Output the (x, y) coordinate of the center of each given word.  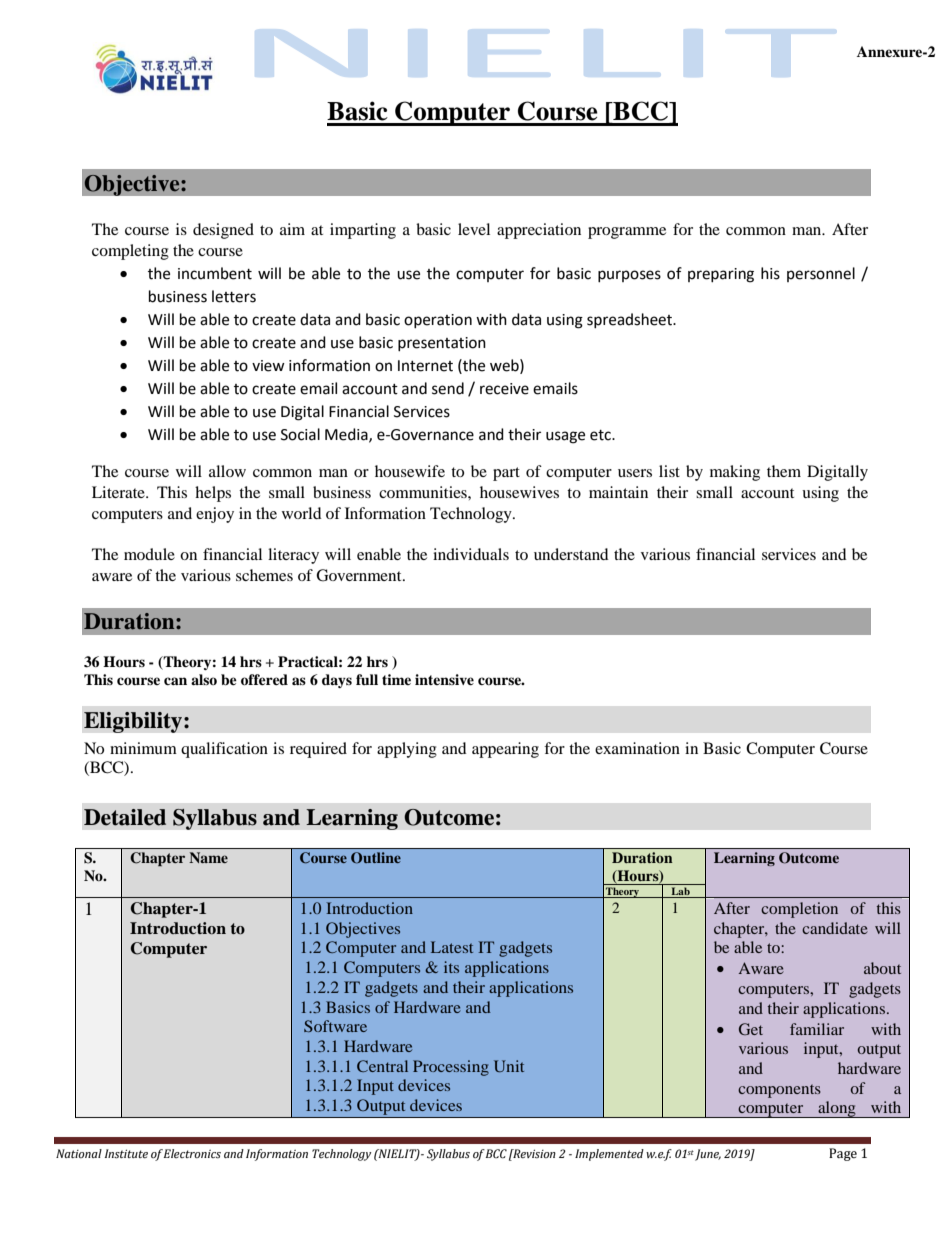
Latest (452, 947)
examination (637, 748)
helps (213, 494)
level (474, 229)
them (784, 471)
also (204, 679)
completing (130, 252)
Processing (451, 1068)
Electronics (192, 1153)
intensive (444, 679)
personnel (821, 274)
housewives (519, 492)
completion (799, 910)
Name (208, 857)
